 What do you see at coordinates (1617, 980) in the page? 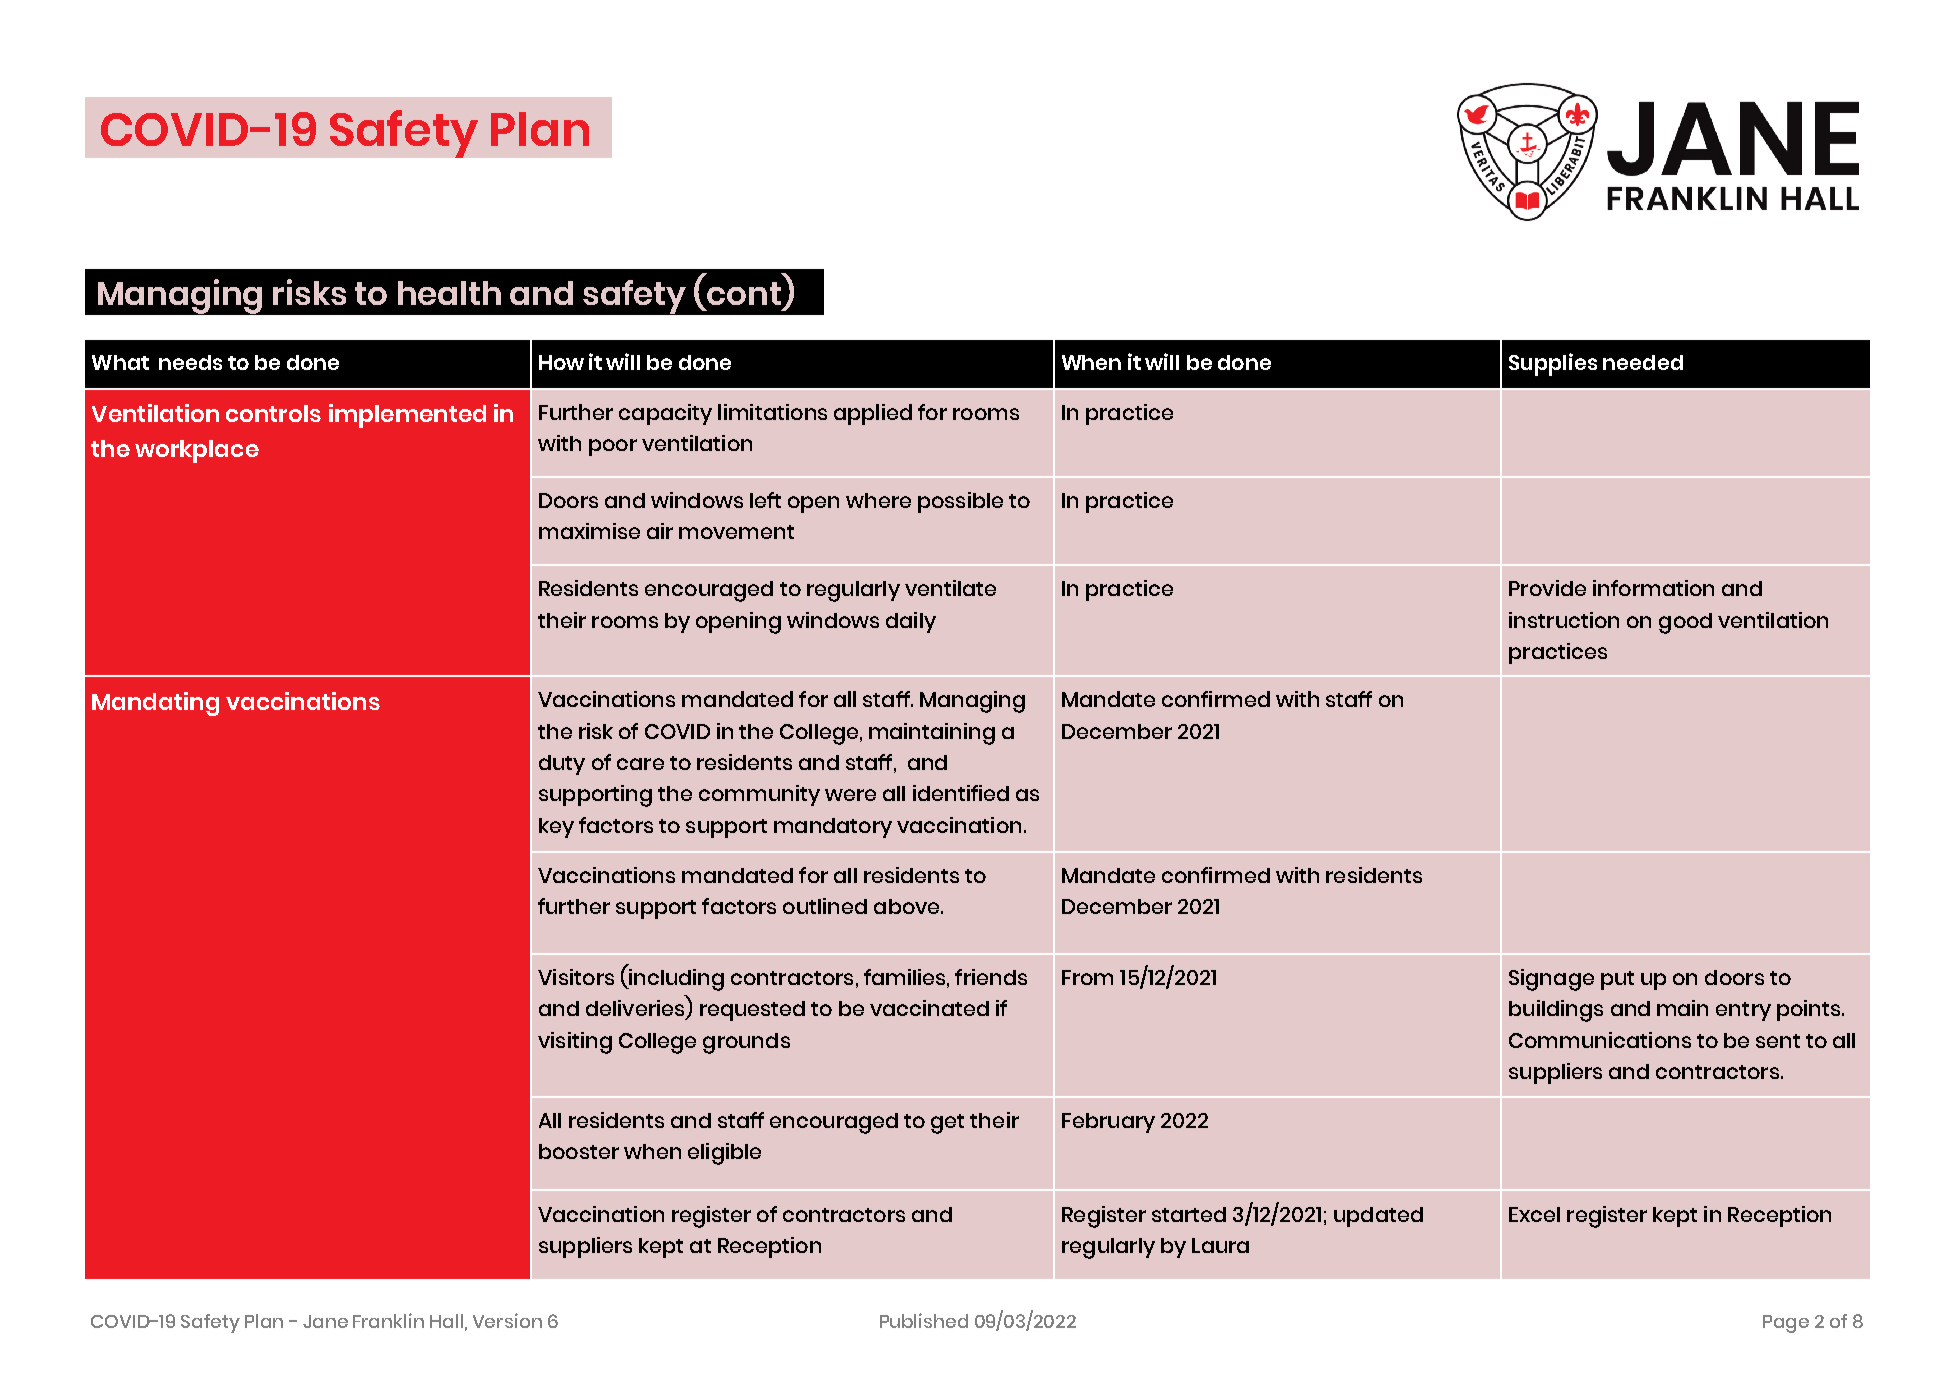
I see `put` at bounding box center [1617, 980].
